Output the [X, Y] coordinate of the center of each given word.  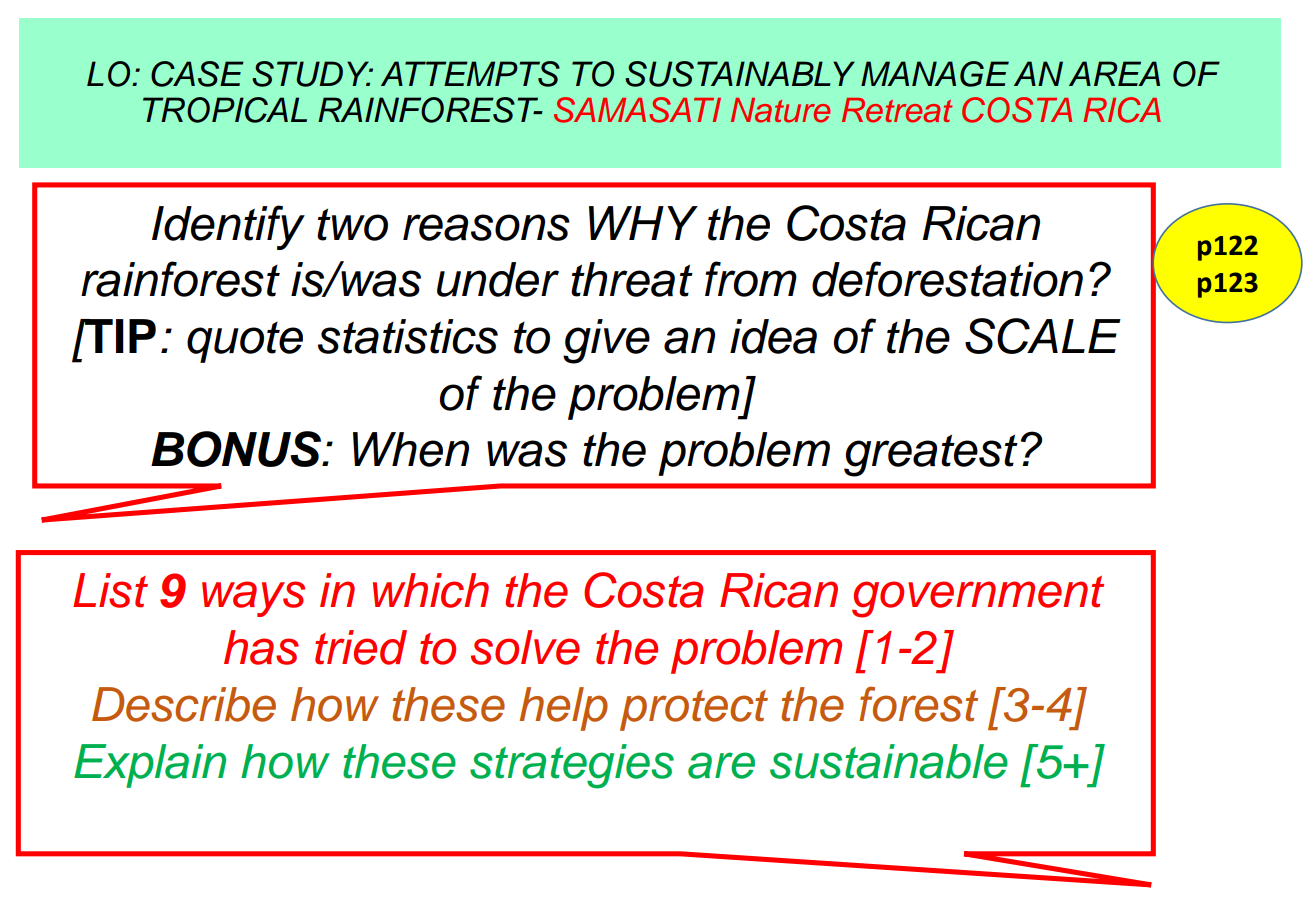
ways [253, 599]
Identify [228, 227]
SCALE [1043, 336]
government [978, 597]
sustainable [889, 761]
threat [632, 279]
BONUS [237, 449]
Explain [150, 766]
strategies [572, 766]
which [431, 590]
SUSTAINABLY [740, 74]
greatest [931, 455]
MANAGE [935, 74]
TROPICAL [225, 110]
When [411, 449]
